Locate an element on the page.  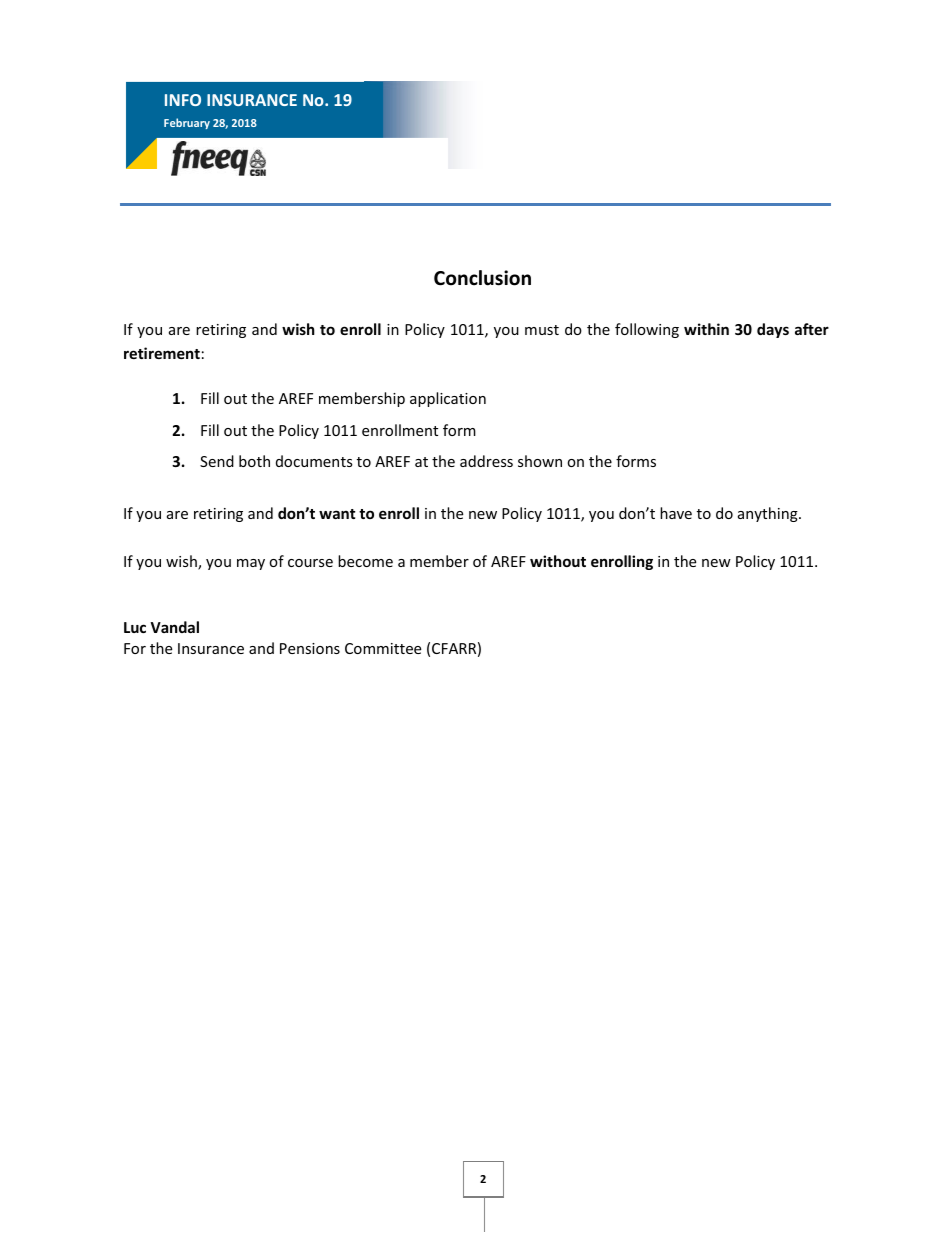
Vandal is located at coordinates (174, 627).
